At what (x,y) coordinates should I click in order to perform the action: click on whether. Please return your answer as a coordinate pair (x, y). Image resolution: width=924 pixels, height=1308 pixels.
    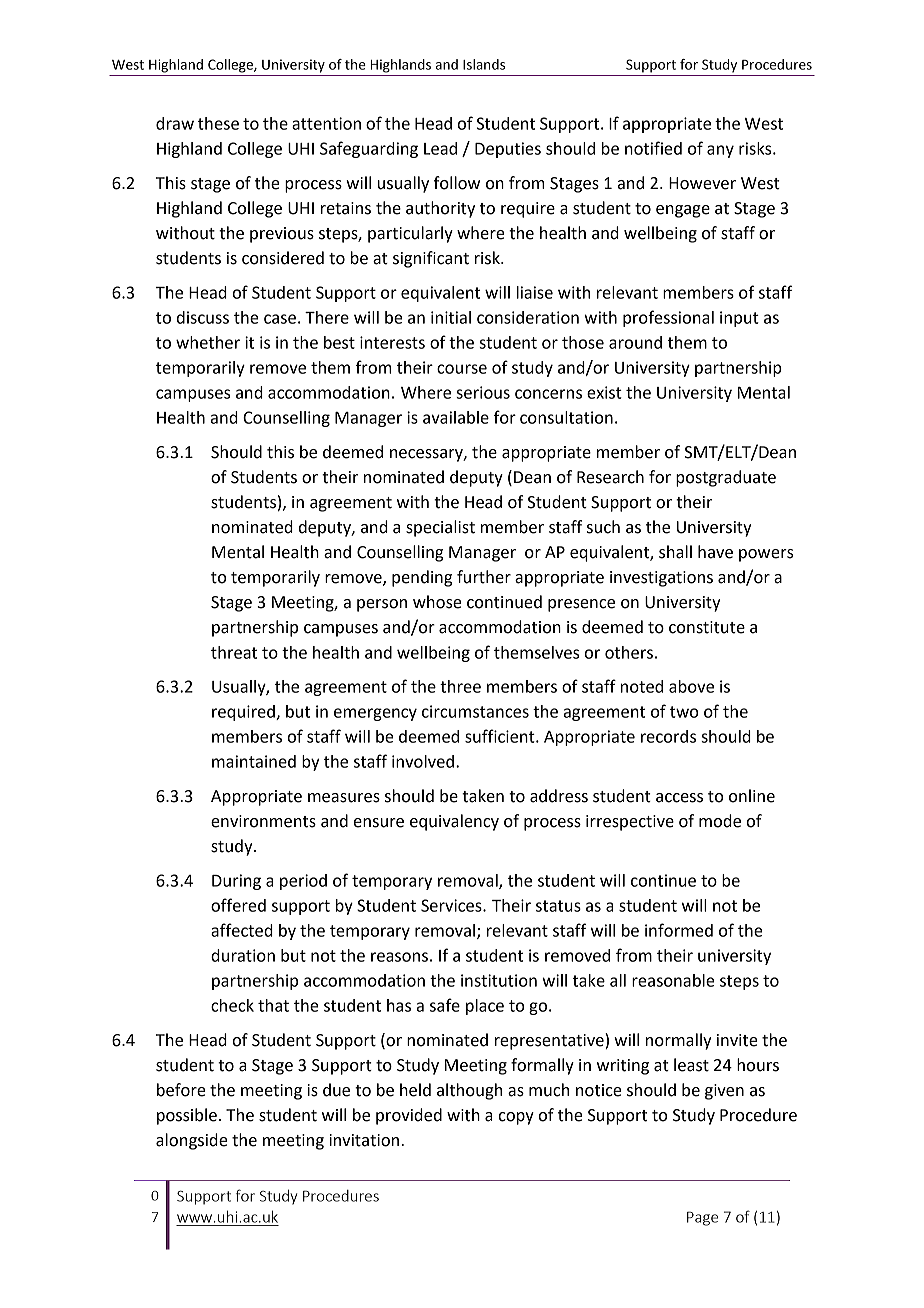
    Looking at the image, I should click on (208, 342).
